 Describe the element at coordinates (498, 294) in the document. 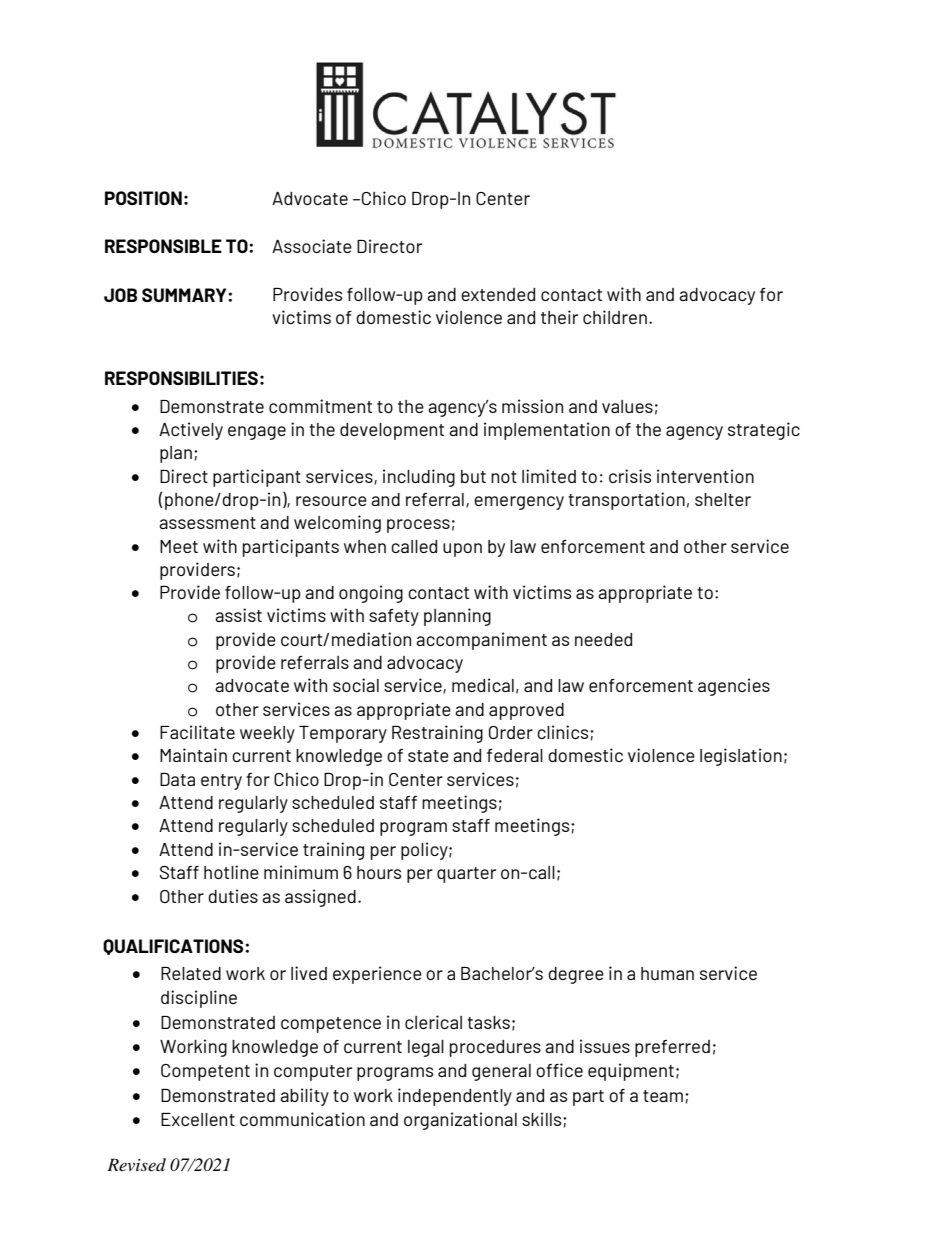

I see `extended` at that location.
